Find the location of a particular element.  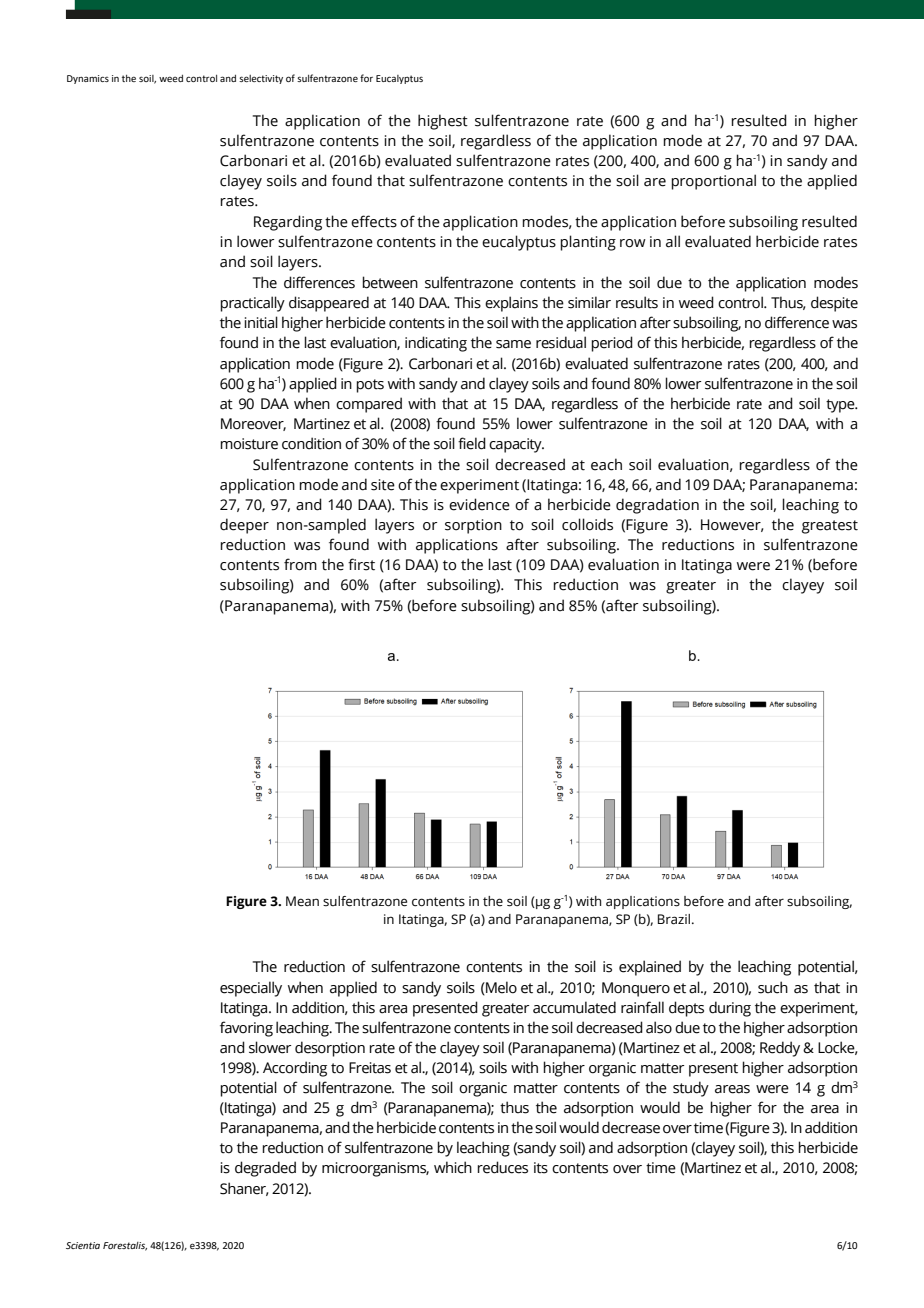

Scientia is located at coordinates (83, 1245).
